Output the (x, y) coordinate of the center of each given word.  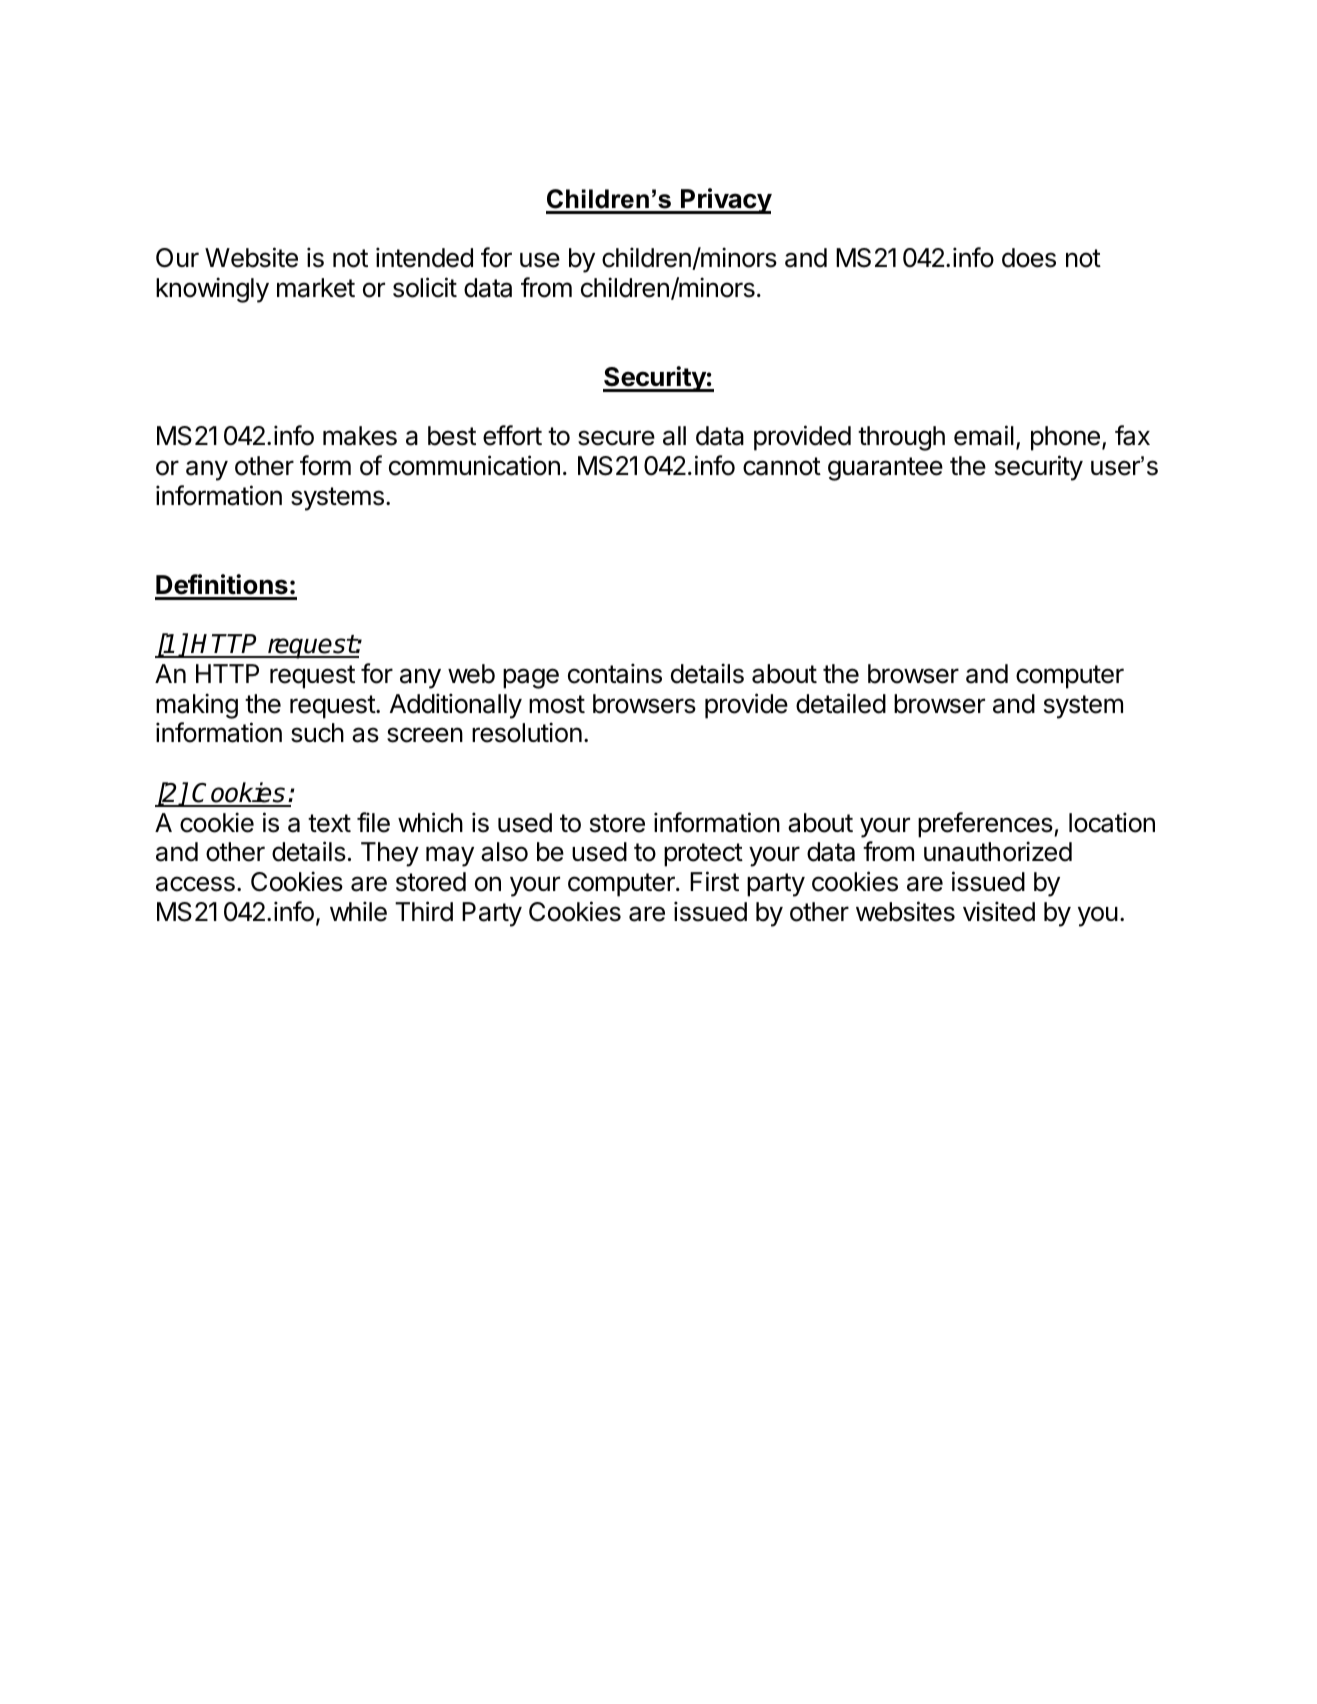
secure (616, 438)
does (1029, 258)
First (714, 881)
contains (615, 673)
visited (999, 911)
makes (360, 436)
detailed (841, 703)
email (984, 435)
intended (424, 257)
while (358, 911)
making (197, 706)
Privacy (725, 201)
